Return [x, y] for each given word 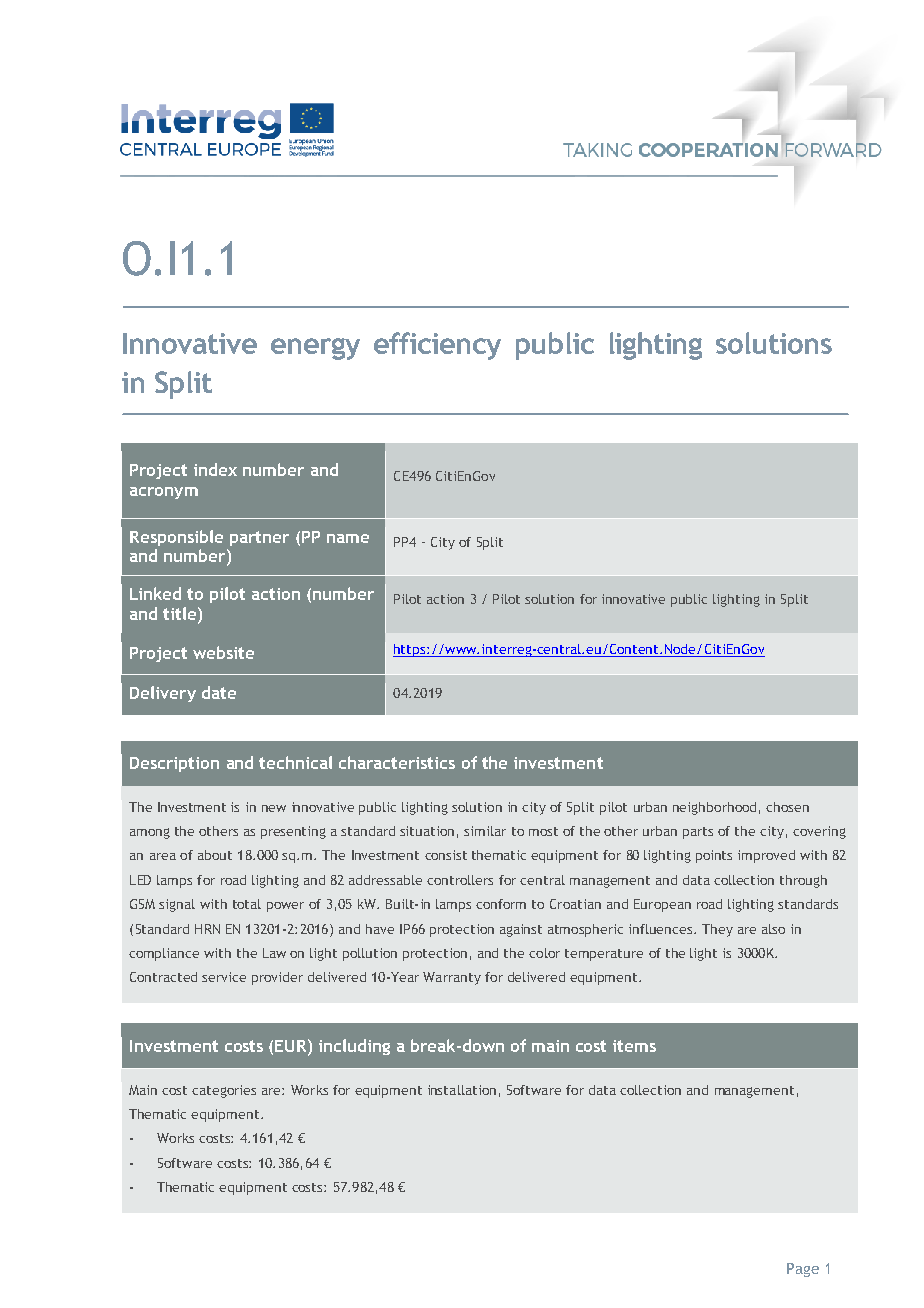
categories [224, 1091]
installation [462, 1090]
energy [315, 349]
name [348, 538]
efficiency [437, 346]
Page [803, 1270]
